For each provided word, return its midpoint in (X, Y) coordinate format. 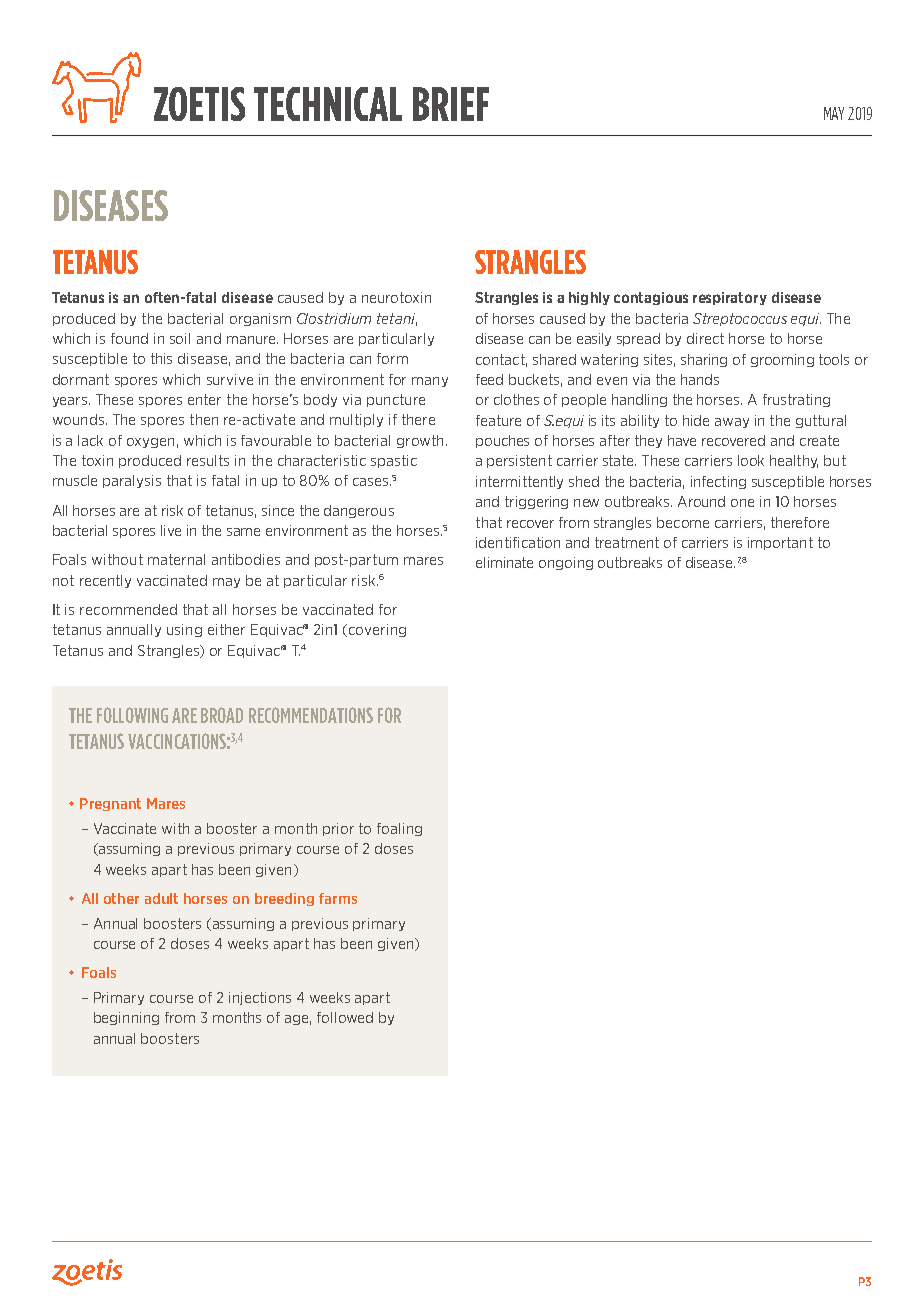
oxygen (150, 443)
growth (420, 441)
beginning (126, 1018)
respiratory (730, 298)
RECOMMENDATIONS (311, 715)
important (780, 543)
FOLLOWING (132, 715)
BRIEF (451, 104)
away (732, 423)
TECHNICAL (328, 104)
